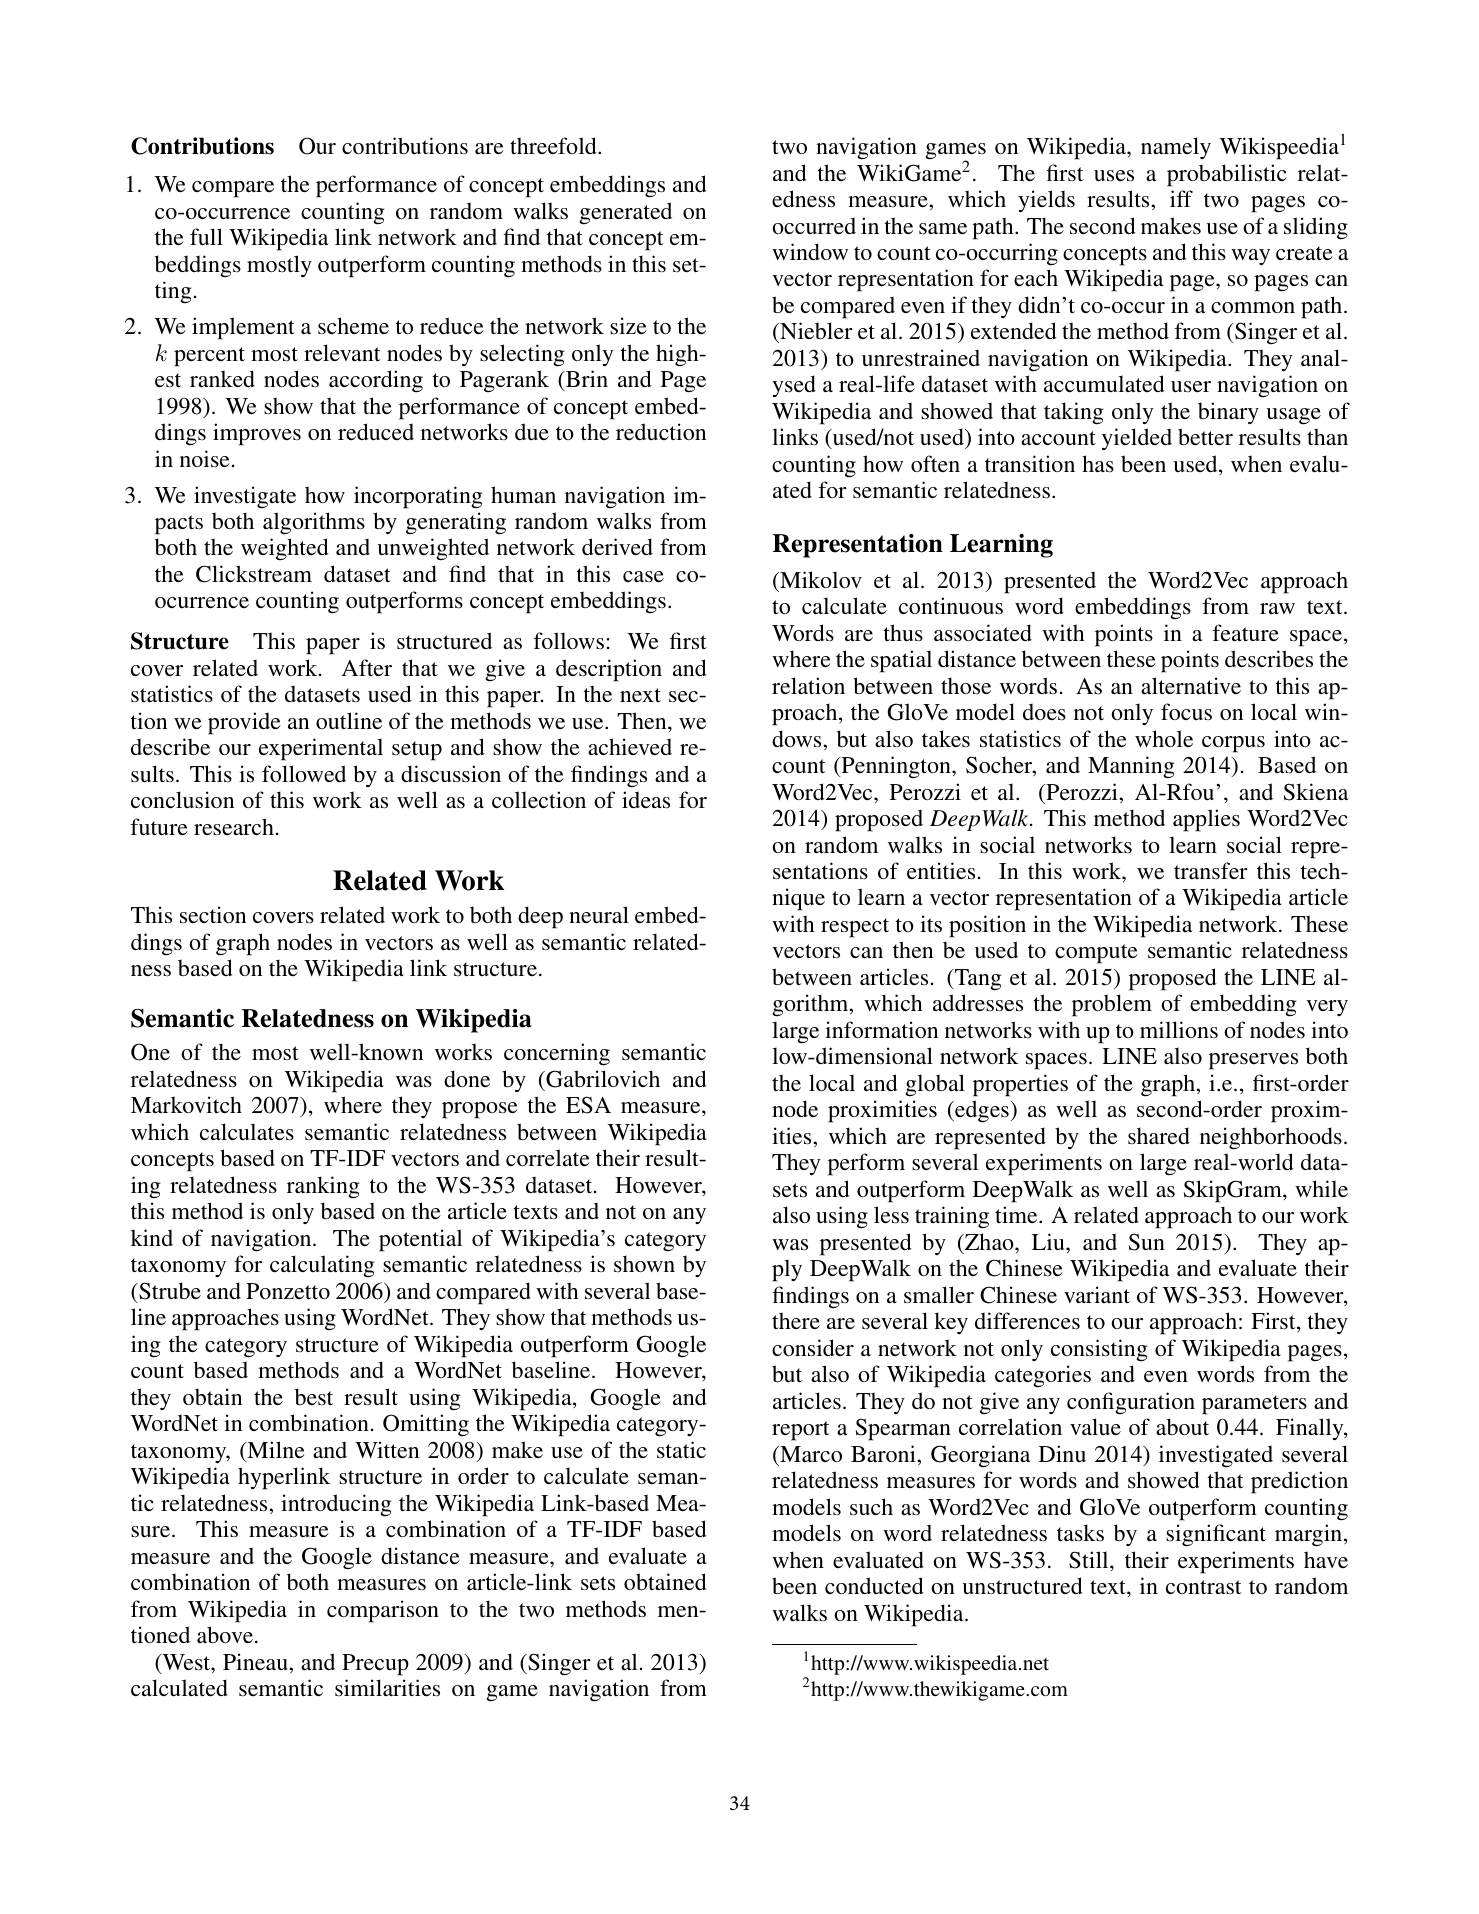 This screenshot has width=1479, height=1914. I want to click on full, so click(206, 236).
